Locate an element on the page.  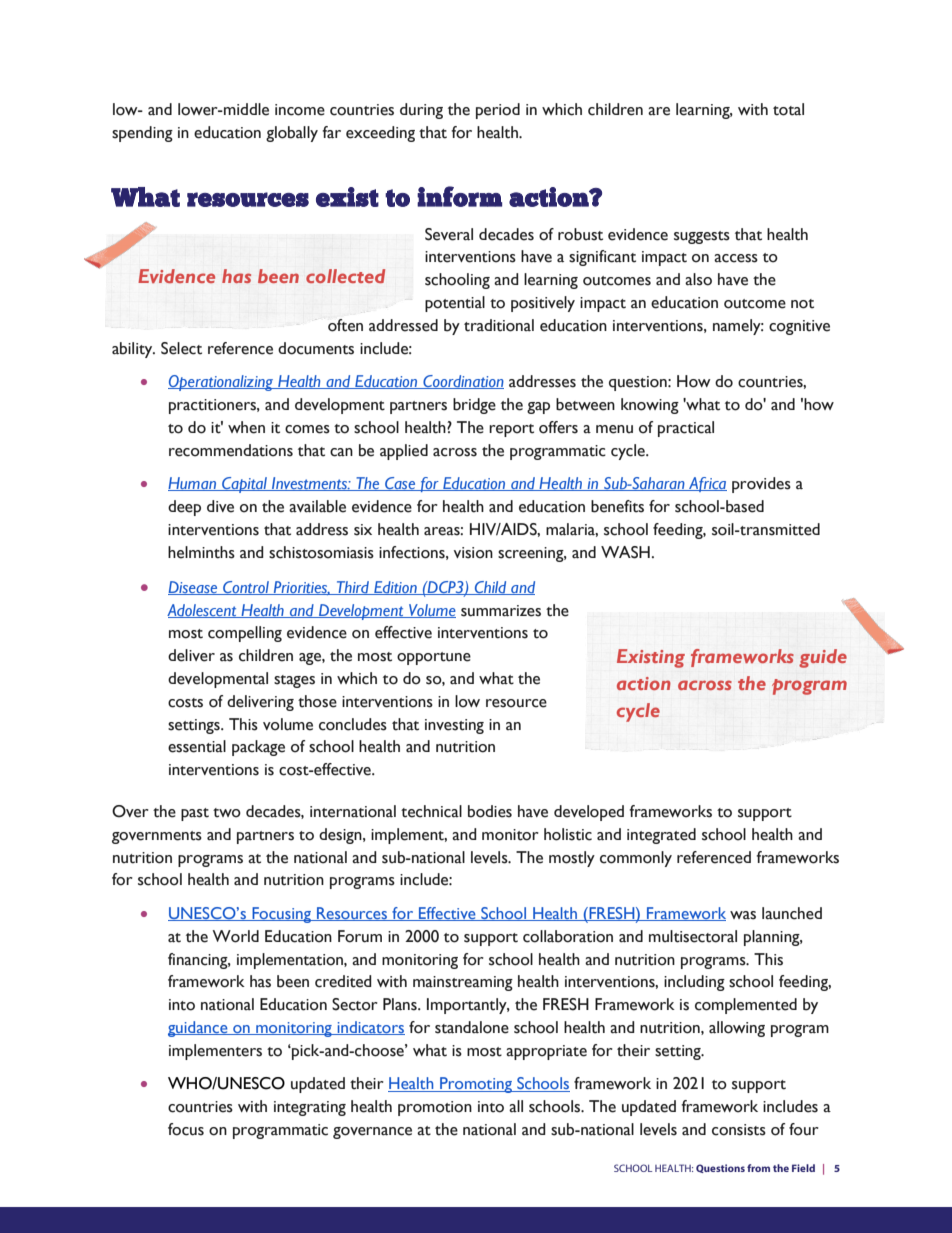
integrating is located at coordinates (310, 1108).
